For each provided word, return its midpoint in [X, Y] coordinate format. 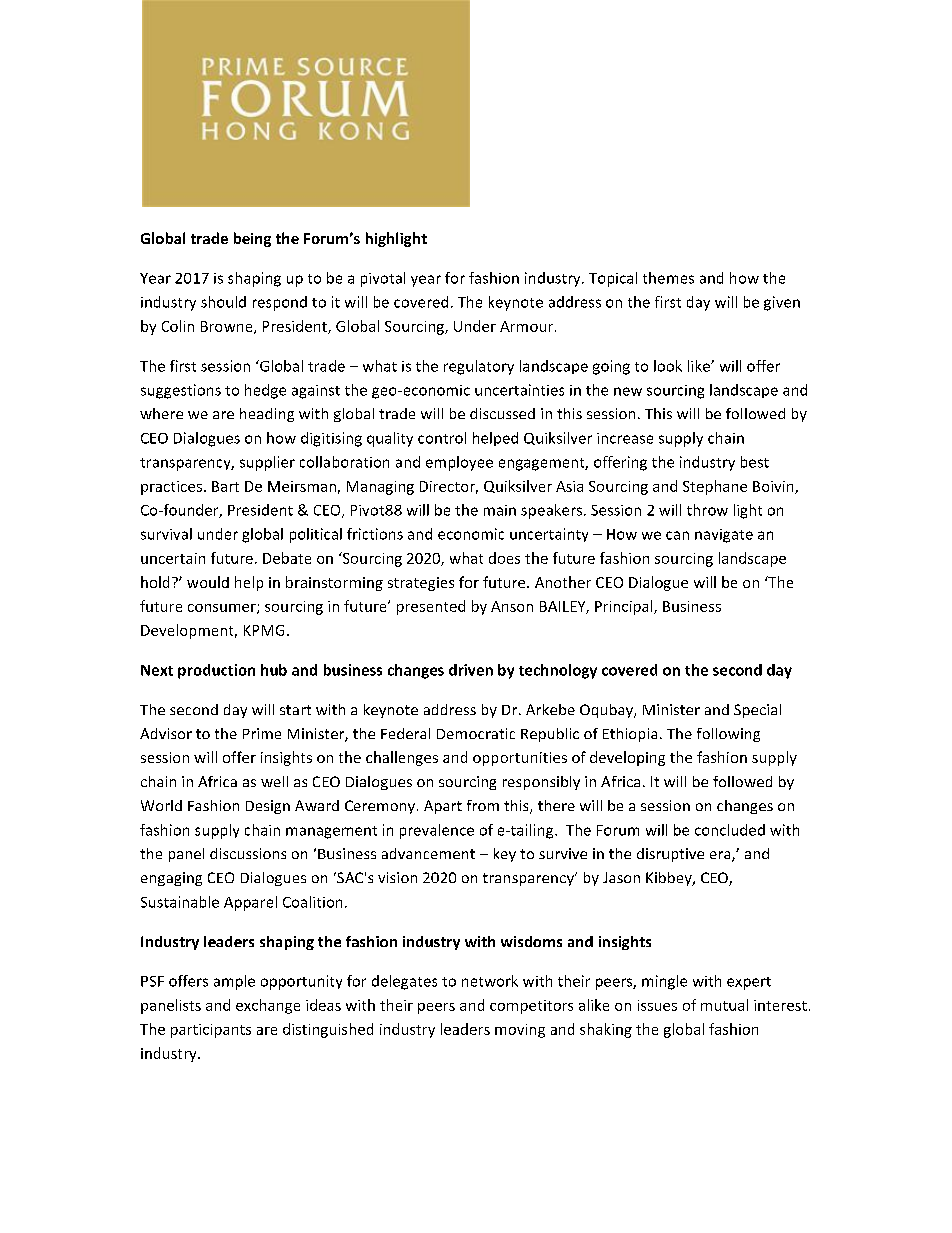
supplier [267, 463]
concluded [730, 830]
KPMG [264, 630]
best [755, 462]
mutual [724, 1005]
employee [459, 463]
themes [668, 278]
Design [268, 807]
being [252, 239]
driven [471, 670]
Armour [528, 326]
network [490, 981]
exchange [268, 1006]
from [483, 805]
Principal [625, 607]
